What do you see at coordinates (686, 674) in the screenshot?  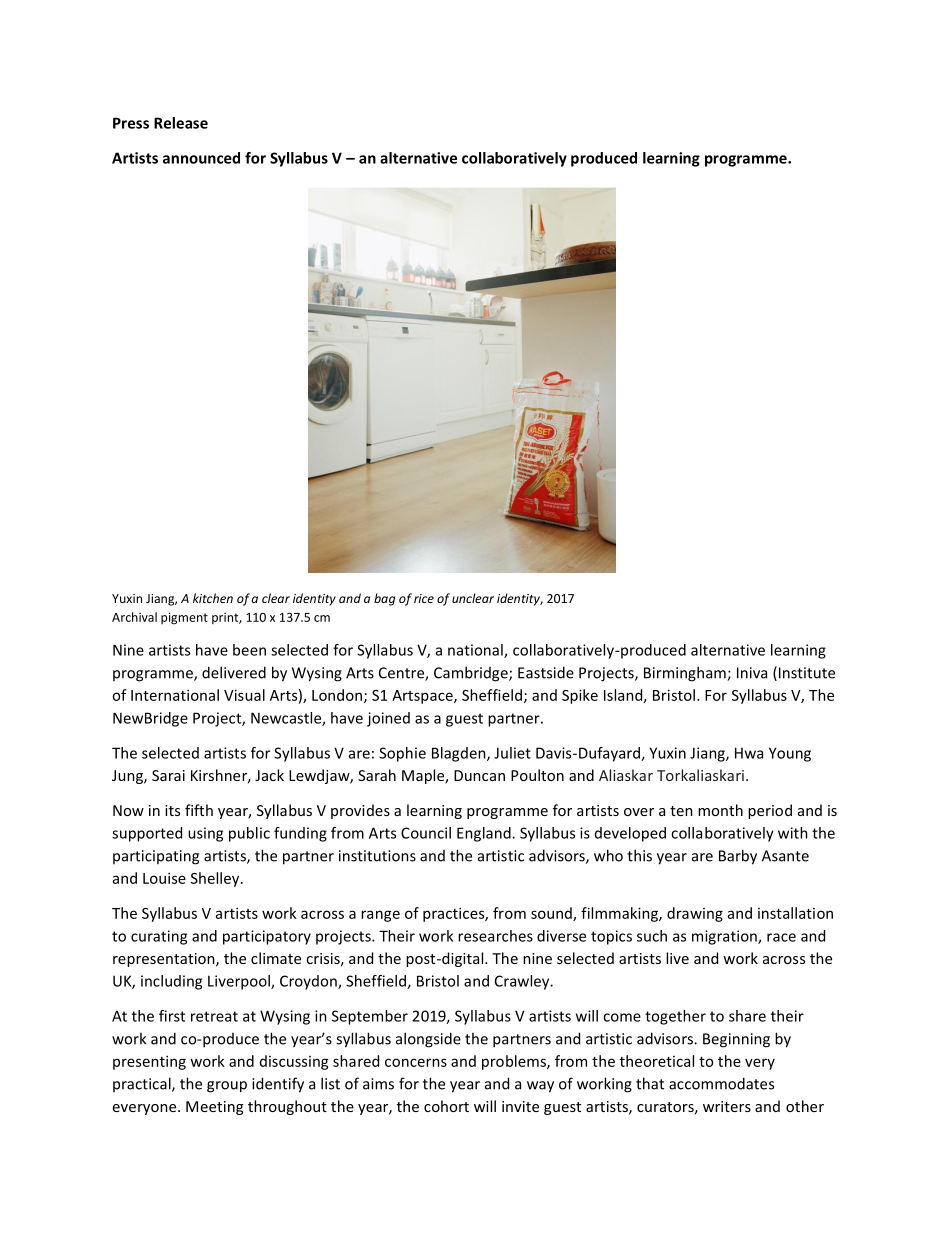 I see `Birmingham` at bounding box center [686, 674].
